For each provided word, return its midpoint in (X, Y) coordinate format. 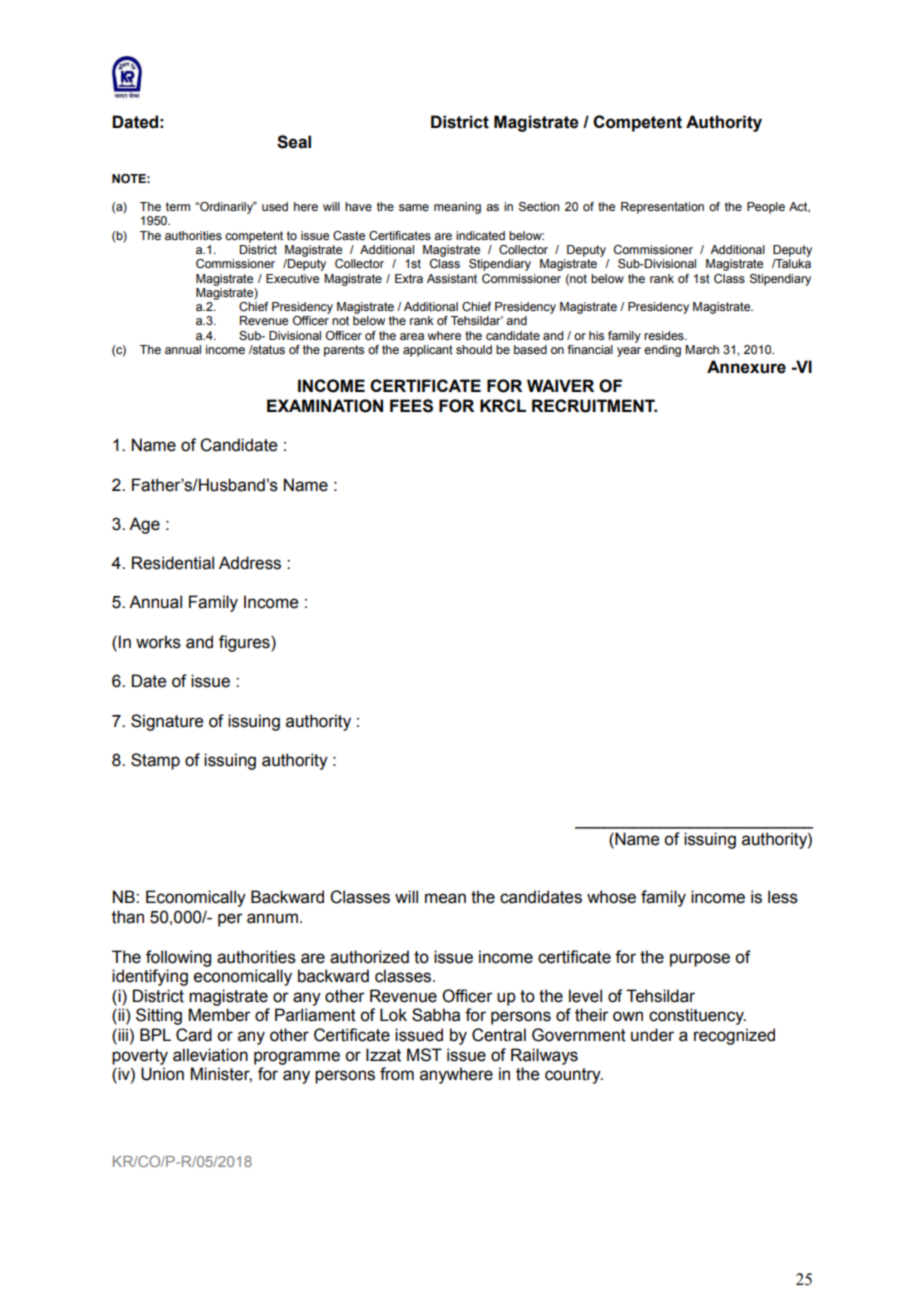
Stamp (155, 761)
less (783, 897)
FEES (411, 406)
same (414, 207)
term (178, 206)
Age (144, 525)
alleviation (210, 1055)
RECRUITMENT (594, 406)
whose (611, 897)
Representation (662, 208)
